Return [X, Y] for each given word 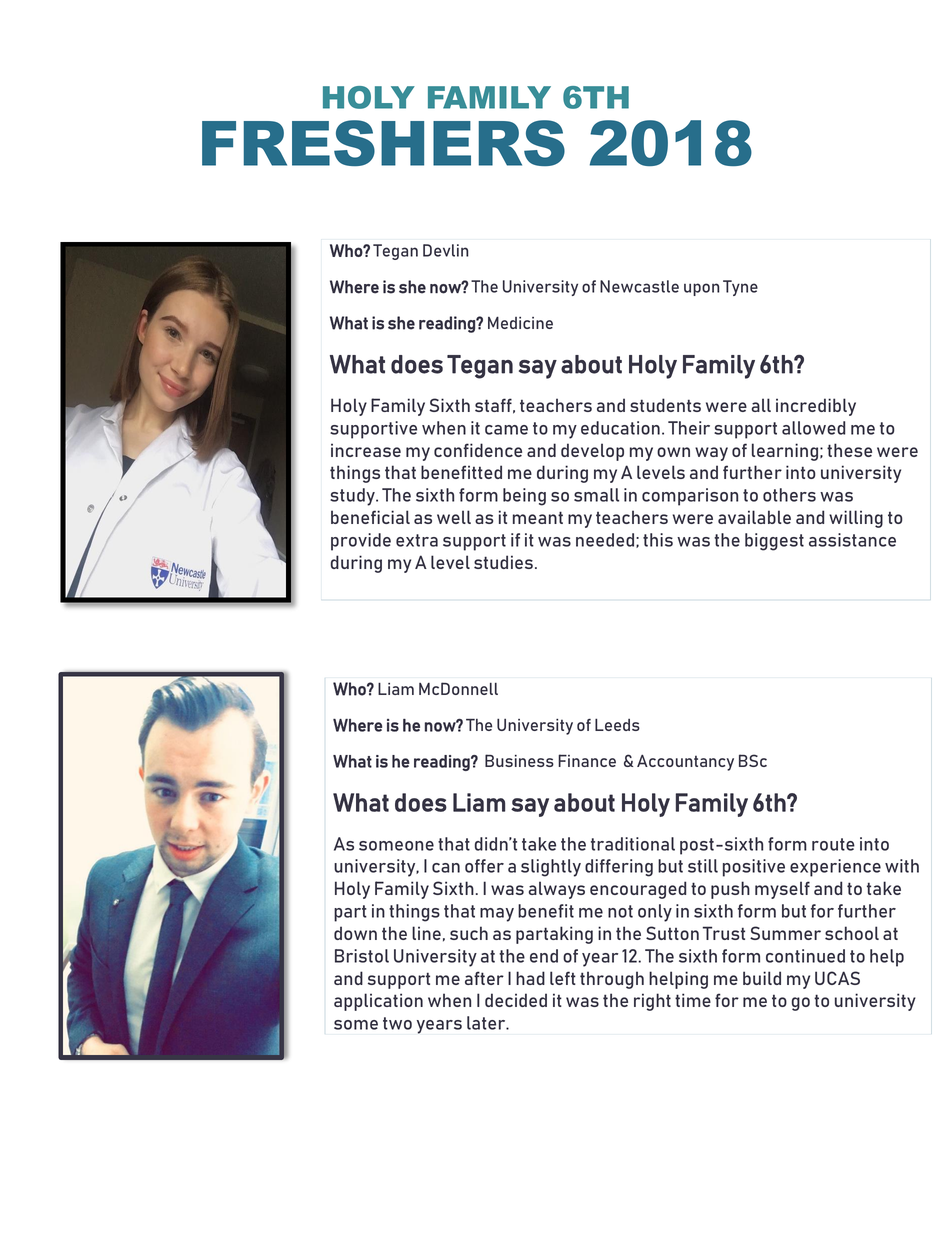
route [833, 844]
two [397, 1023]
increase [366, 450]
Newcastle [639, 286]
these [849, 450]
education [620, 428]
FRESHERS [383, 143]
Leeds [617, 724]
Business [519, 760]
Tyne [740, 288]
